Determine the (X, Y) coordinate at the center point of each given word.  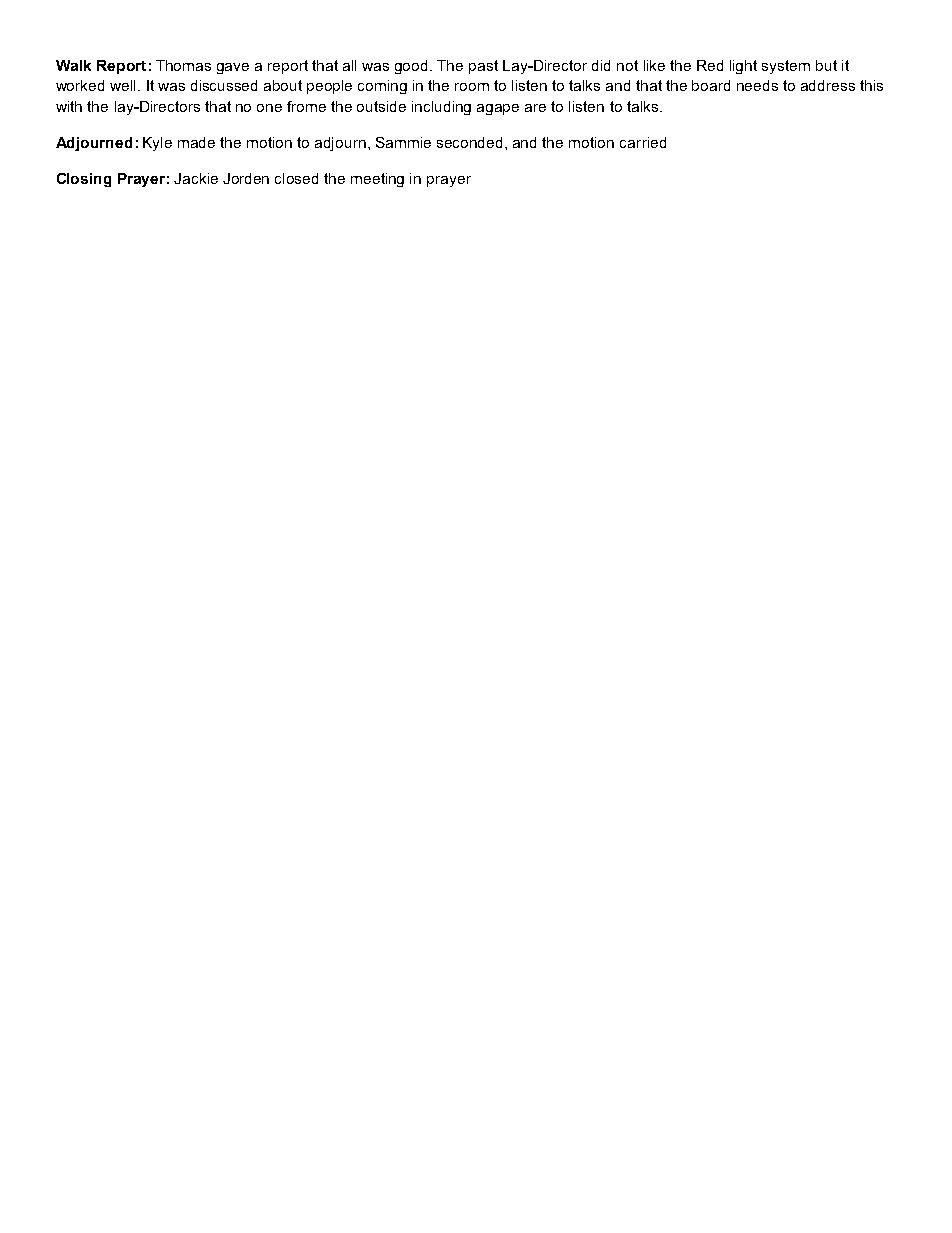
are (535, 108)
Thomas (183, 65)
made (196, 142)
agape (498, 109)
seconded (469, 142)
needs (757, 85)
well (122, 85)
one (269, 108)
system (786, 67)
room (472, 87)
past (483, 67)
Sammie (403, 142)
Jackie (196, 178)
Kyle (157, 144)
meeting (377, 180)
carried (643, 142)
